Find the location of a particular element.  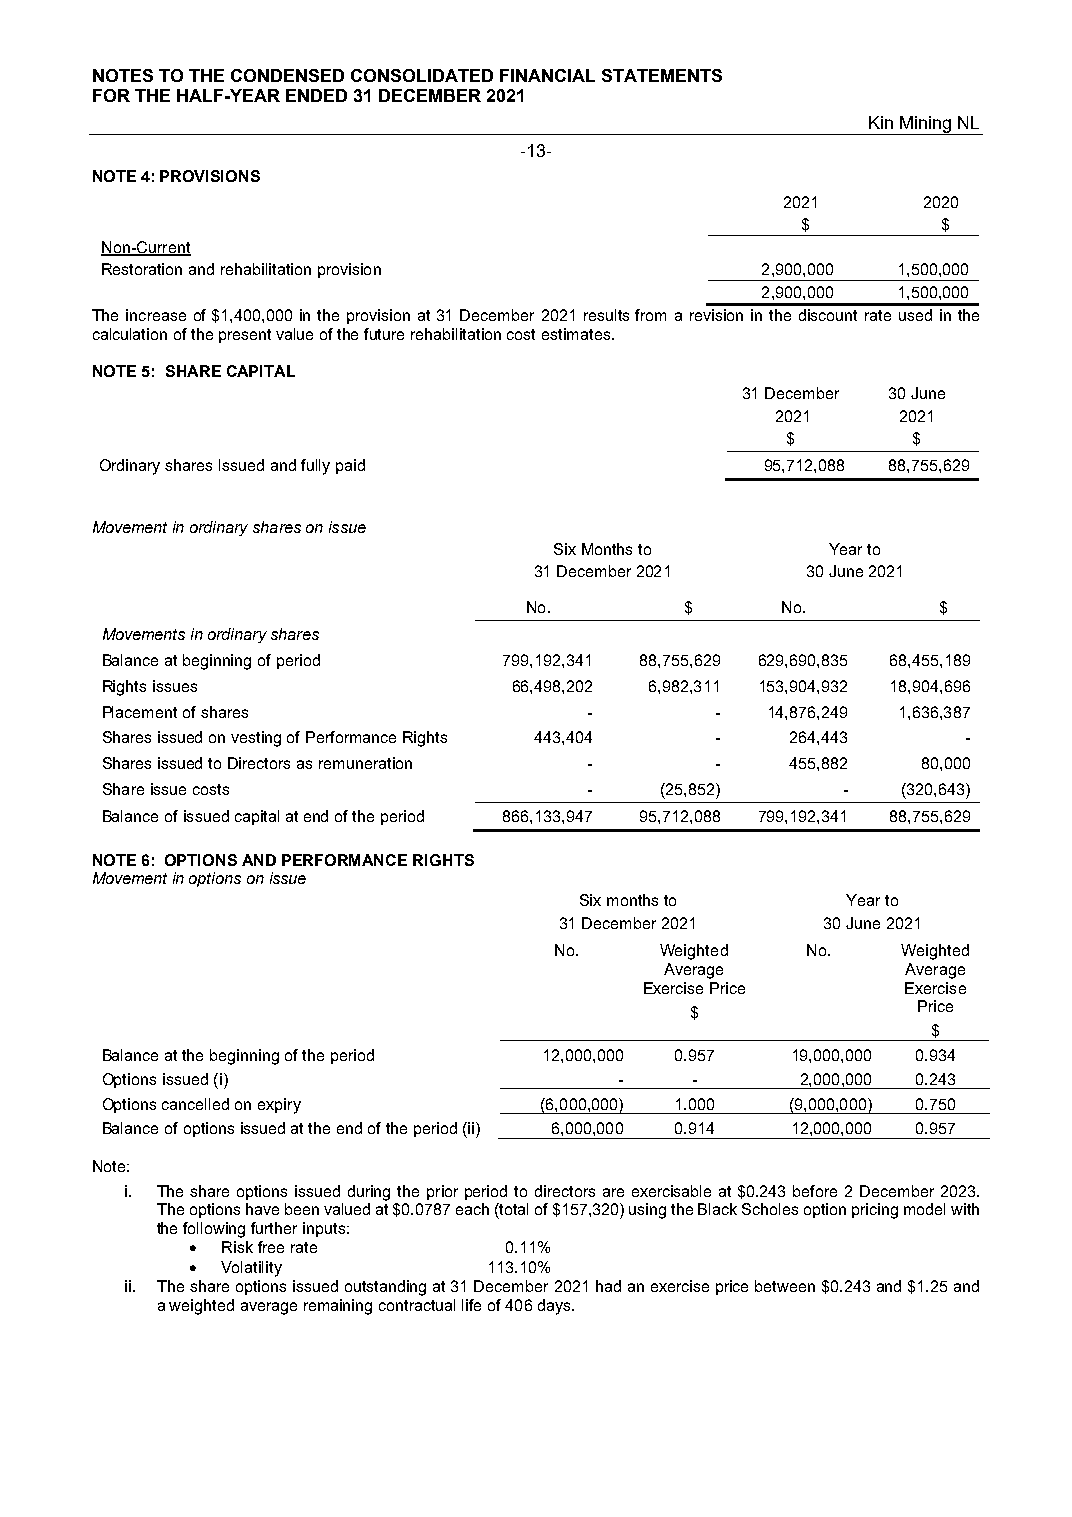

remuneration is located at coordinates (365, 763).
